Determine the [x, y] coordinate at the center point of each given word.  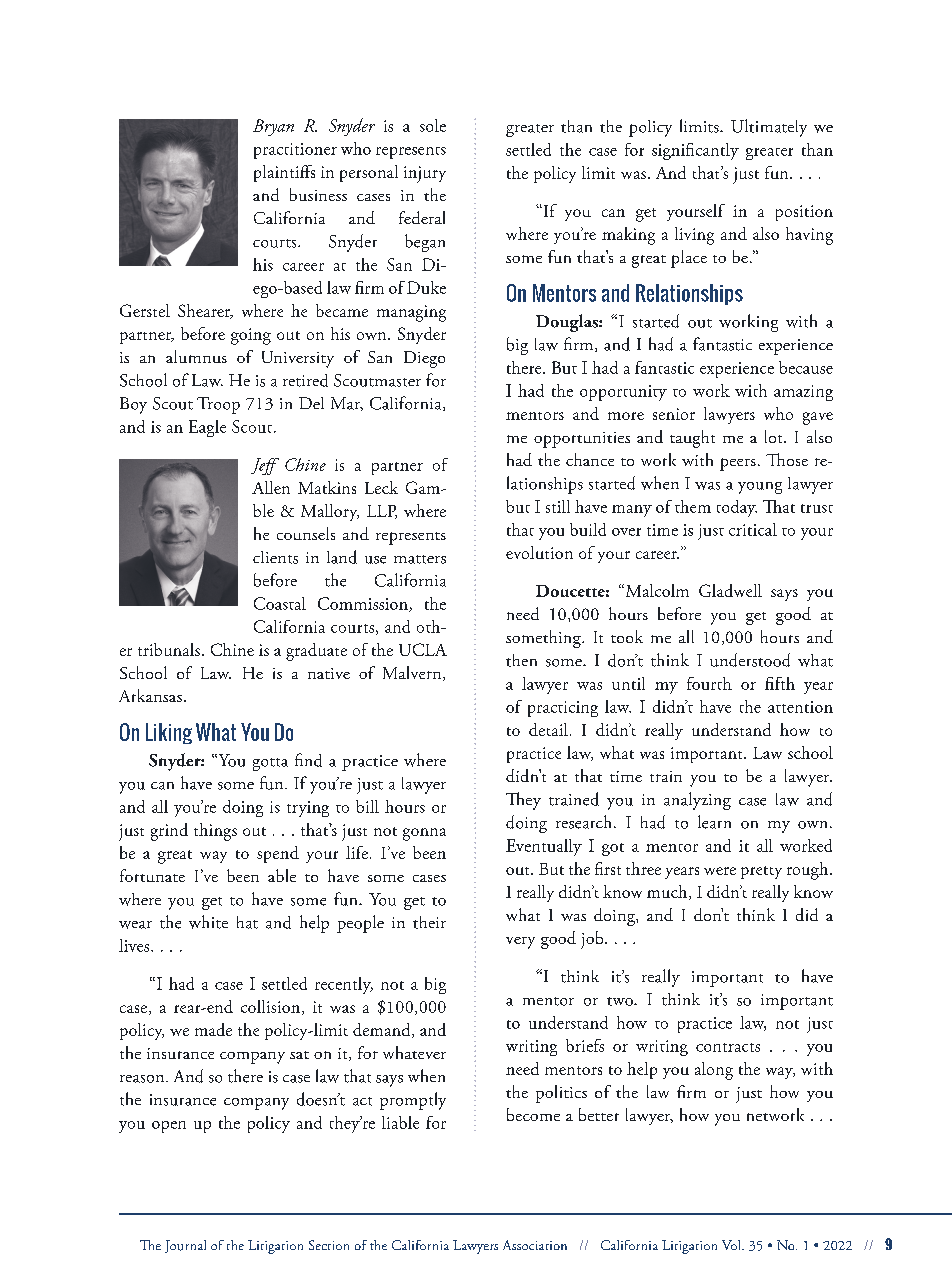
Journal [185, 1246]
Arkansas [150, 695]
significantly [695, 151]
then [521, 660]
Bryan [273, 127]
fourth [709, 683]
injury [425, 174]
